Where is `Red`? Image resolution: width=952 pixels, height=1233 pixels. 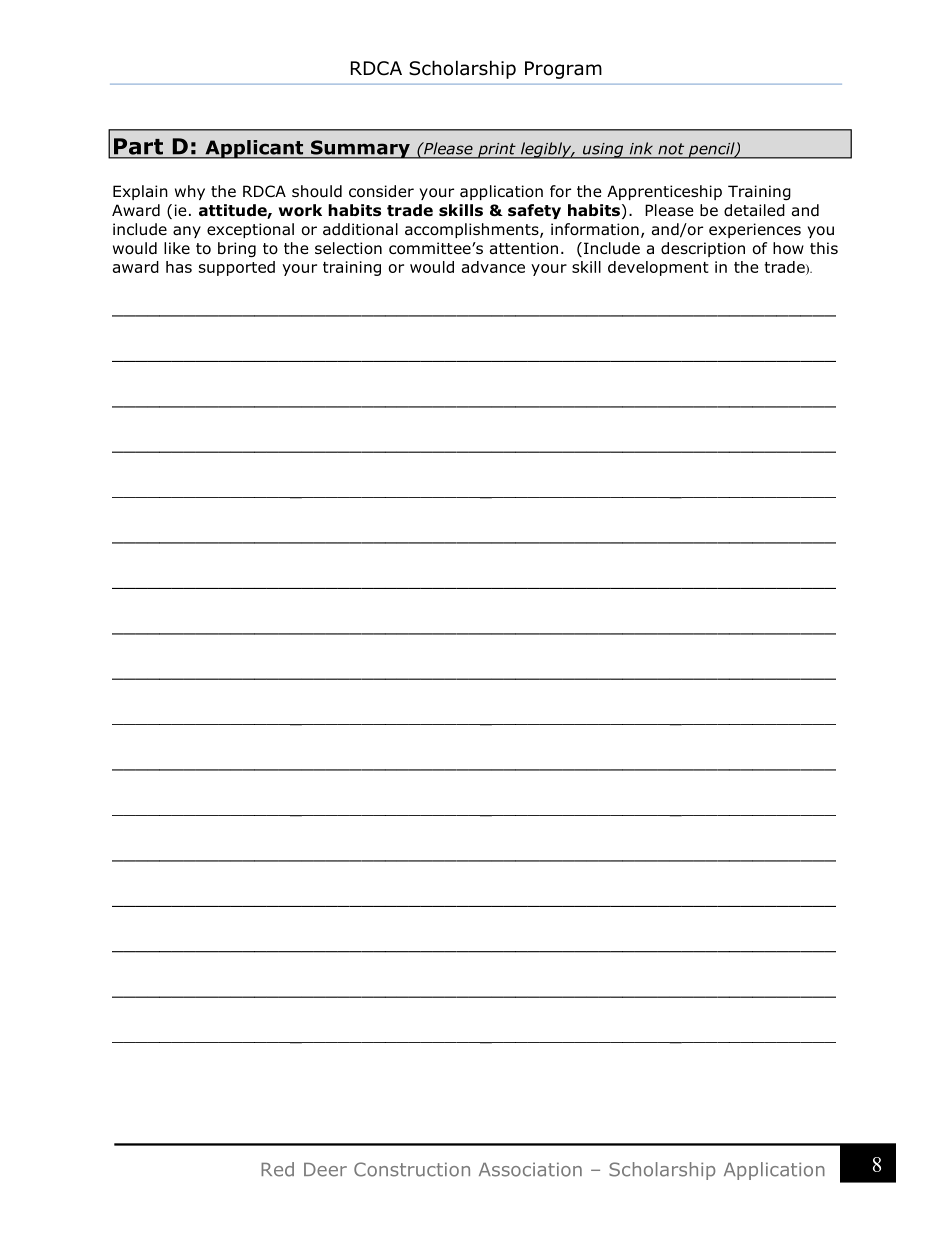
Red is located at coordinates (277, 1169).
